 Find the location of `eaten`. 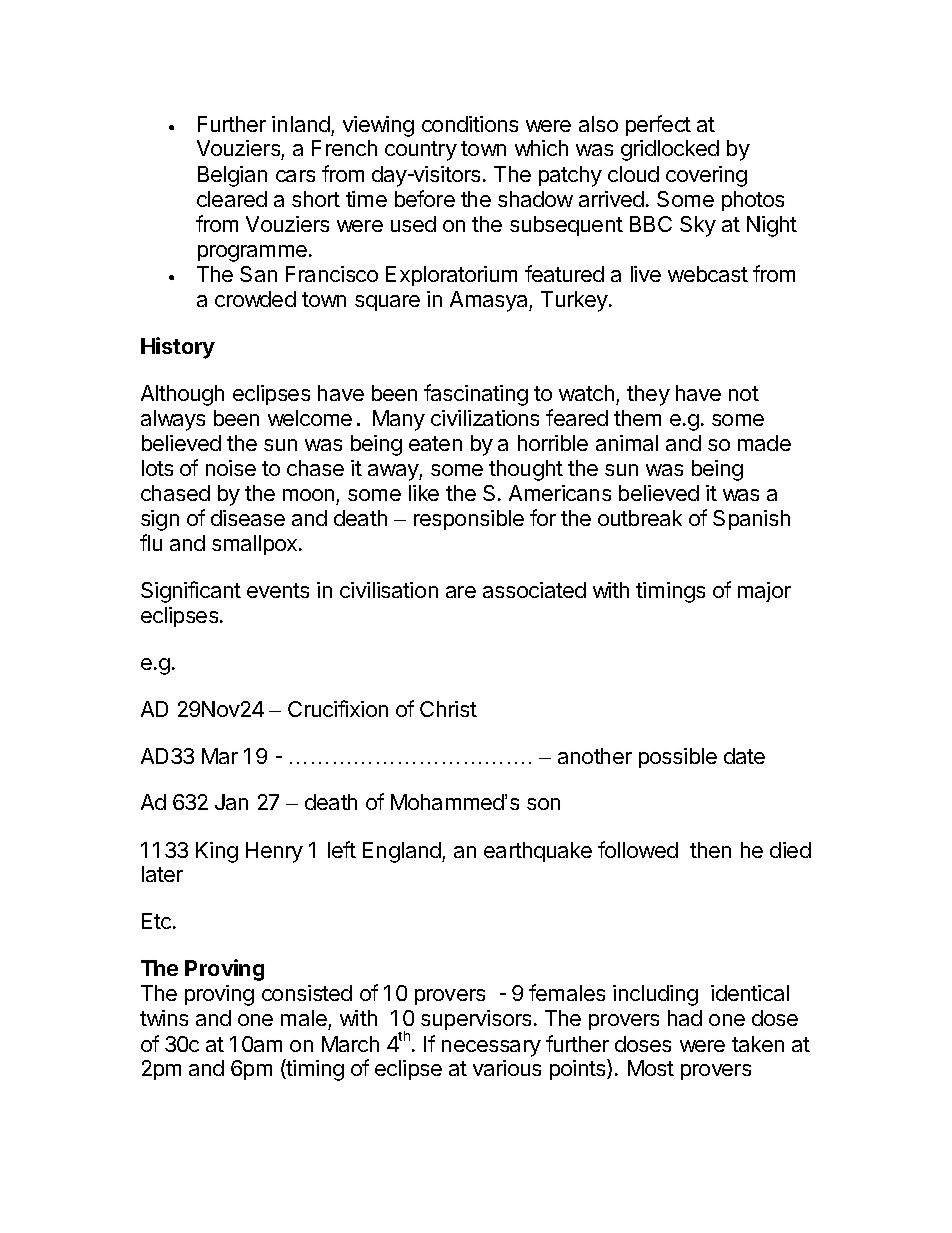

eaten is located at coordinates (435, 443).
